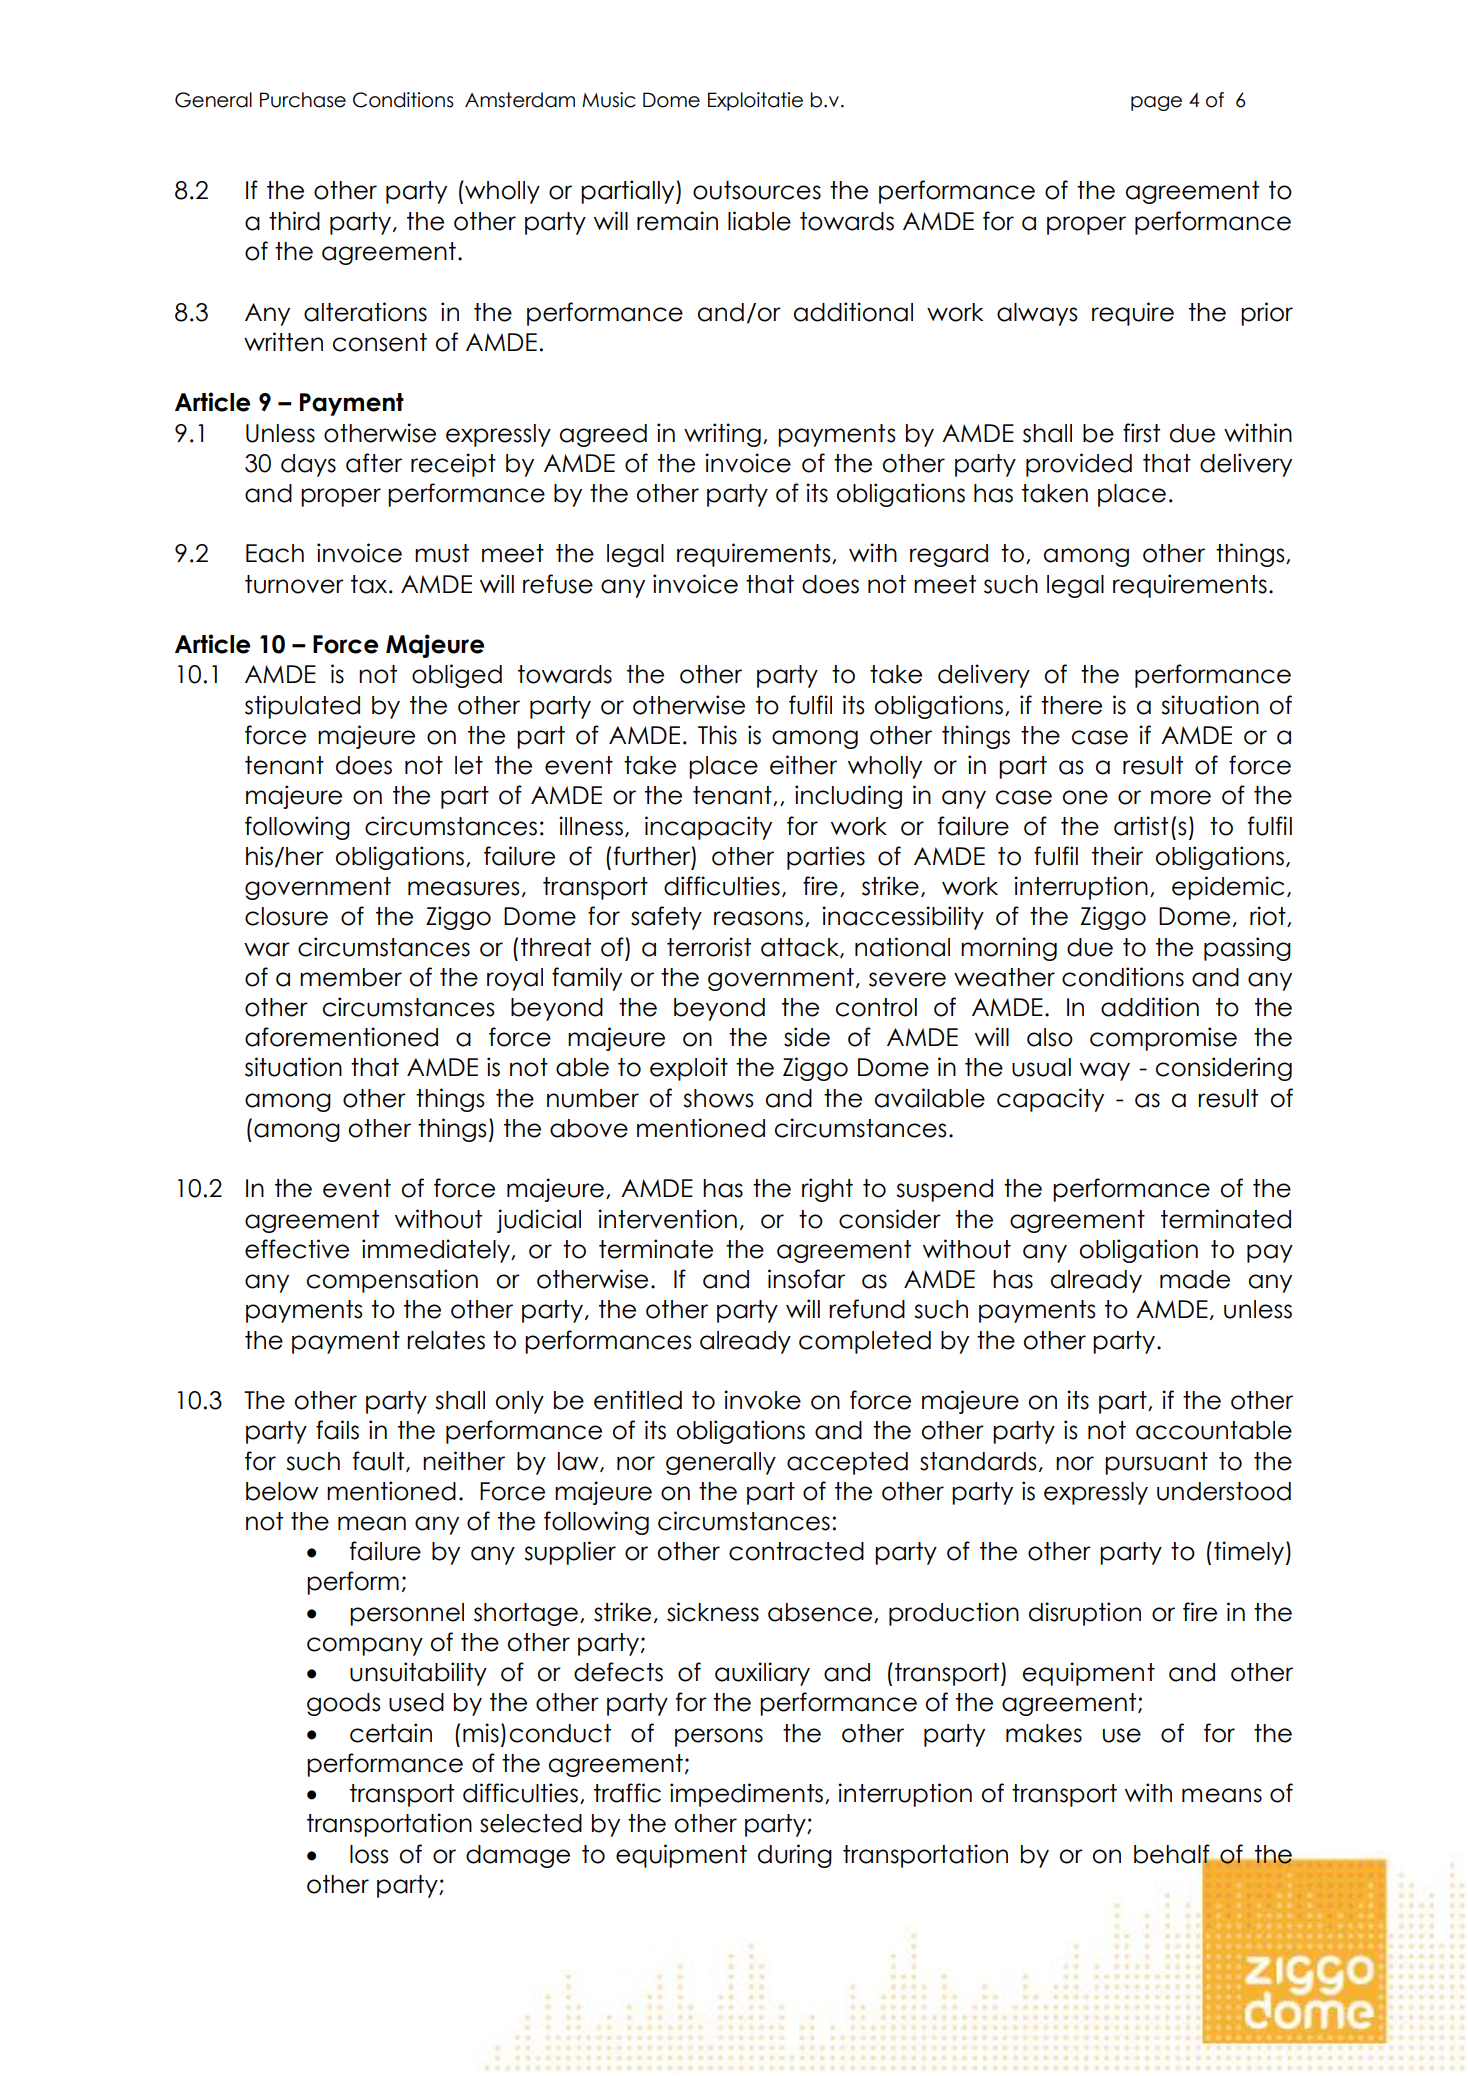 Image resolution: width=1468 pixels, height=2076 pixels. What do you see at coordinates (369, 1854) in the screenshot?
I see `loss` at bounding box center [369, 1854].
